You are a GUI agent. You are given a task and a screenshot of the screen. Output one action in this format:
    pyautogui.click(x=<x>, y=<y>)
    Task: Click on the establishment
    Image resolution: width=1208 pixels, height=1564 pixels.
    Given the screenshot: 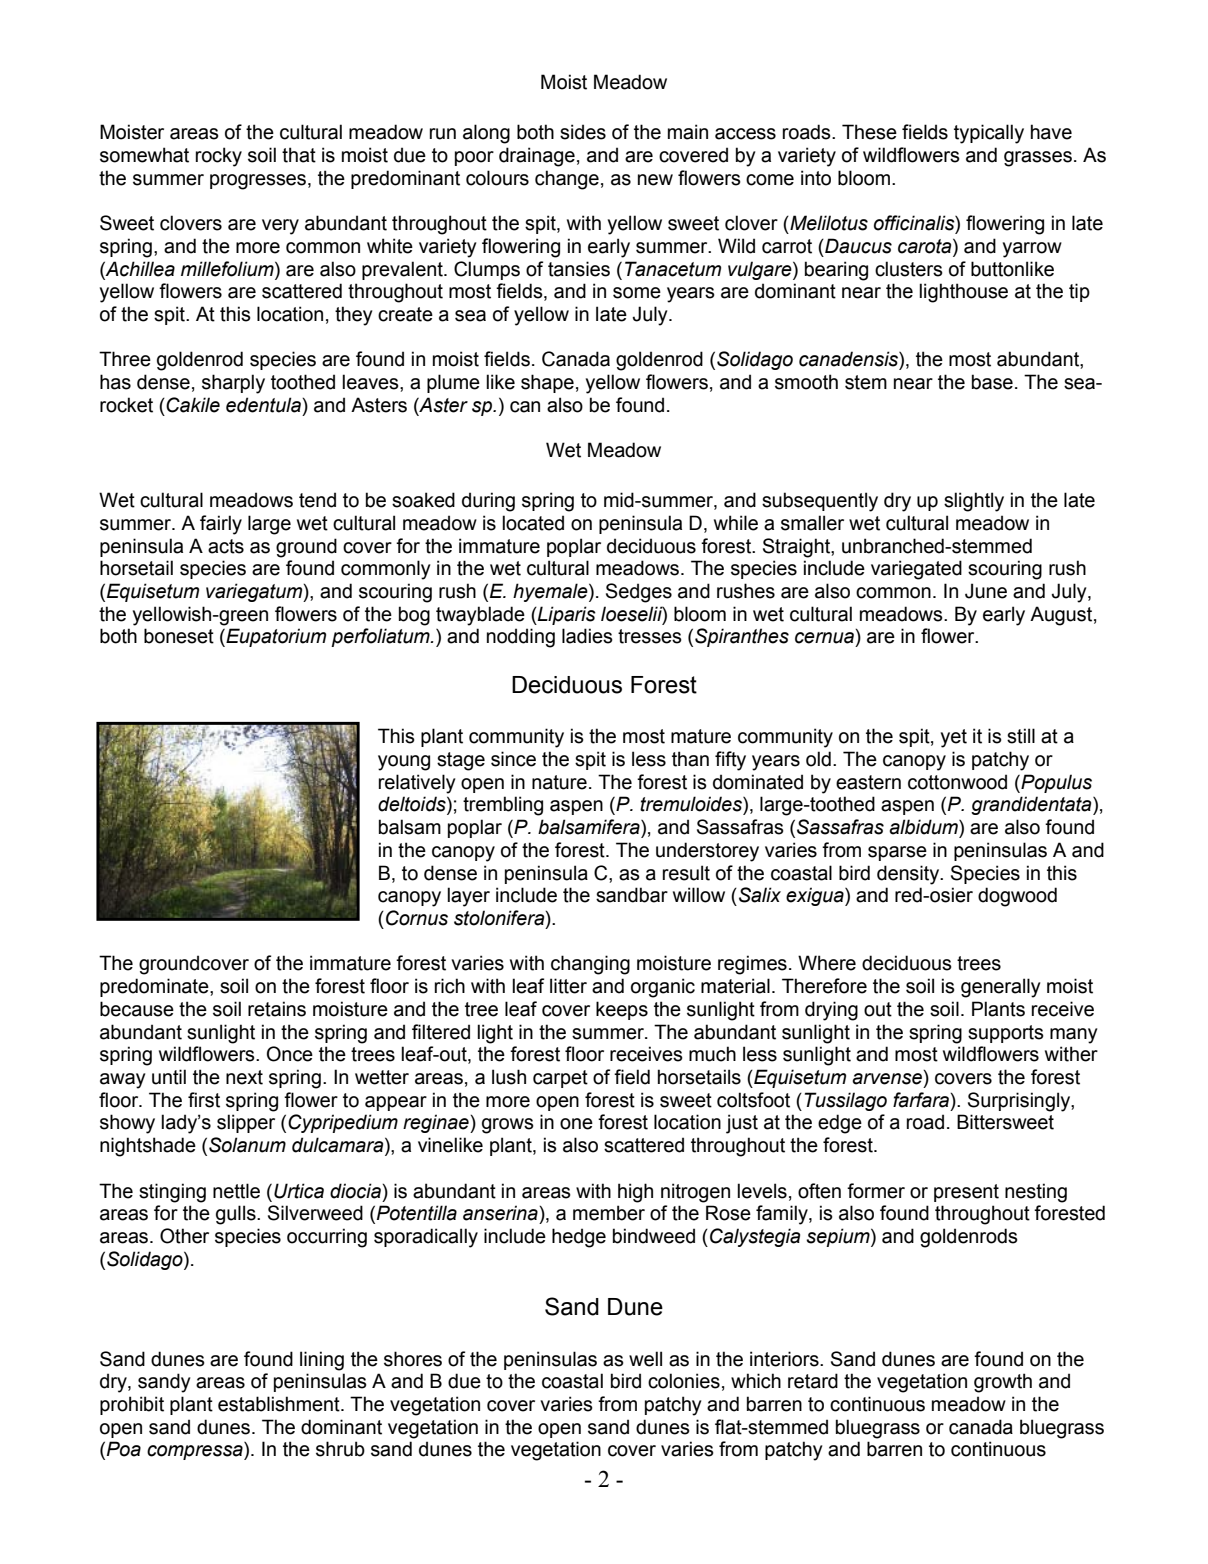 What is the action you would take?
    pyautogui.click(x=280, y=1404)
